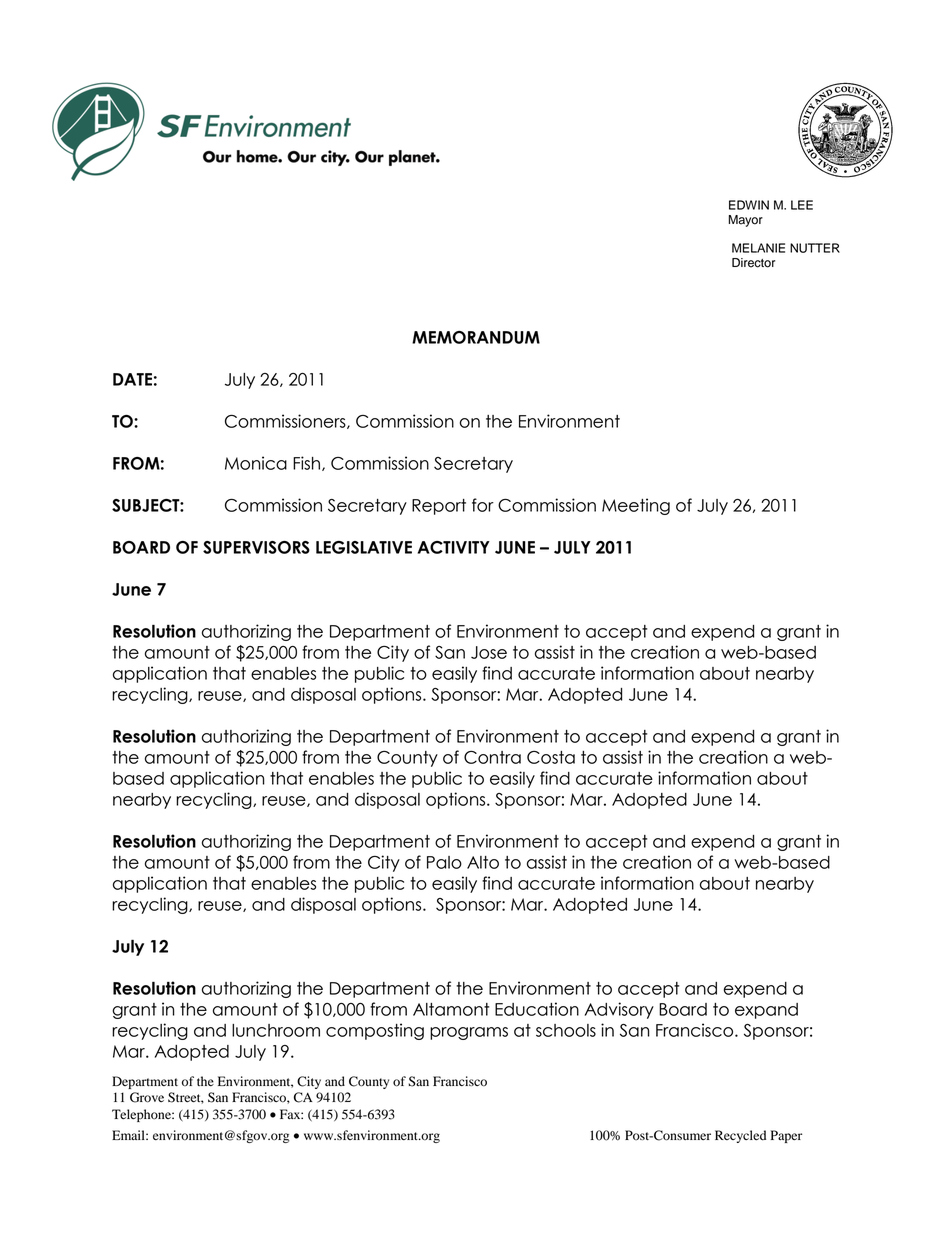  Describe the element at coordinates (476, 337) in the document. I see `MEMORANDUM` at that location.
